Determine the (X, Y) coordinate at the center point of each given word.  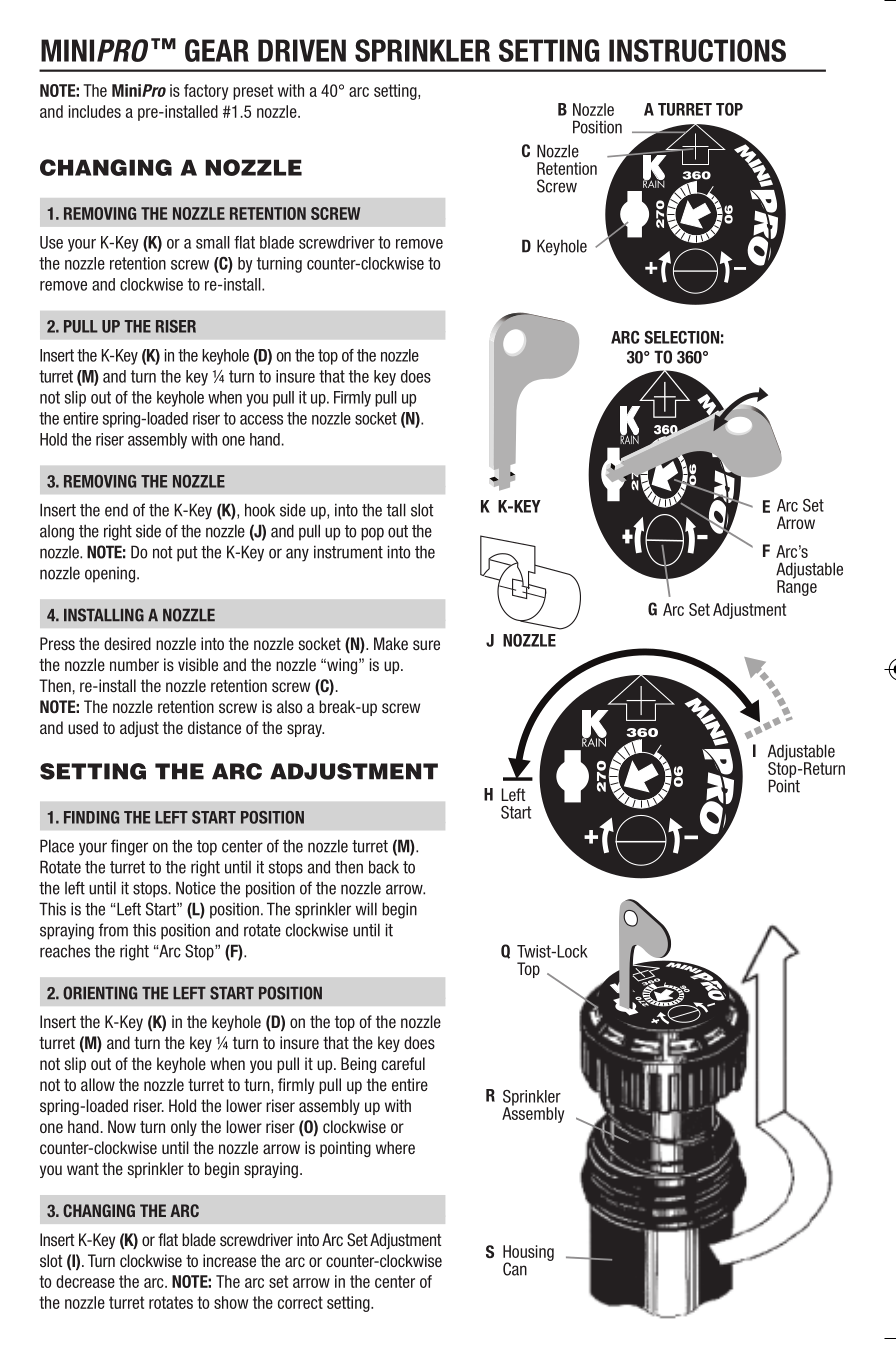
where (395, 1147)
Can (515, 1269)
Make (391, 643)
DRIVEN (302, 50)
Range (797, 587)
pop (372, 534)
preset (253, 92)
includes (95, 111)
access (261, 420)
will (366, 909)
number (134, 664)
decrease (85, 1281)
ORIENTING (100, 993)
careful (403, 1063)
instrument (348, 552)
